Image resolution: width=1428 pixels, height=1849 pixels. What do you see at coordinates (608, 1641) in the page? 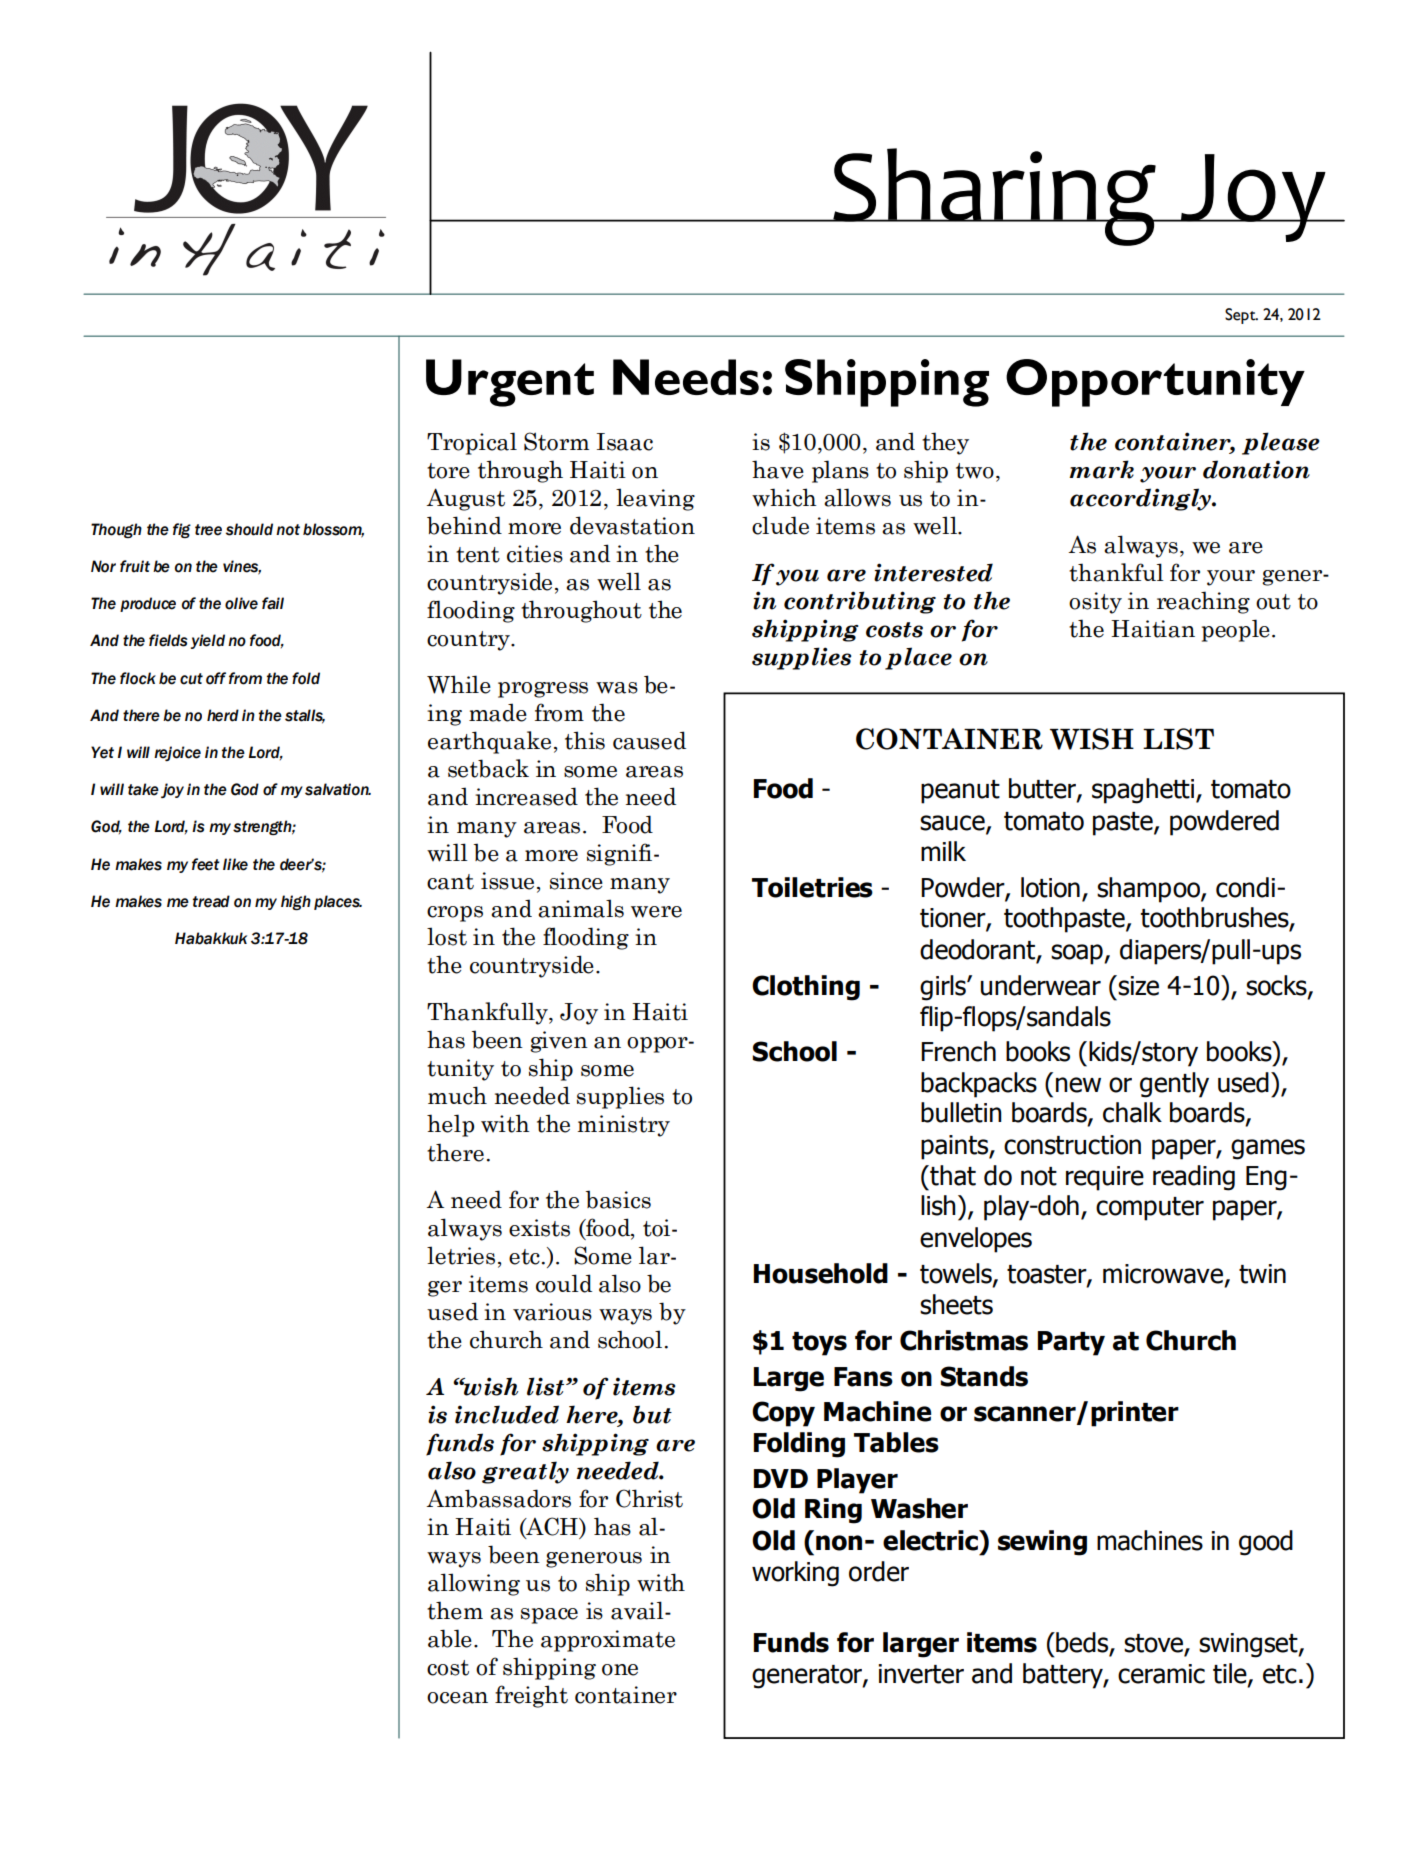
I see `approximate` at bounding box center [608, 1641].
